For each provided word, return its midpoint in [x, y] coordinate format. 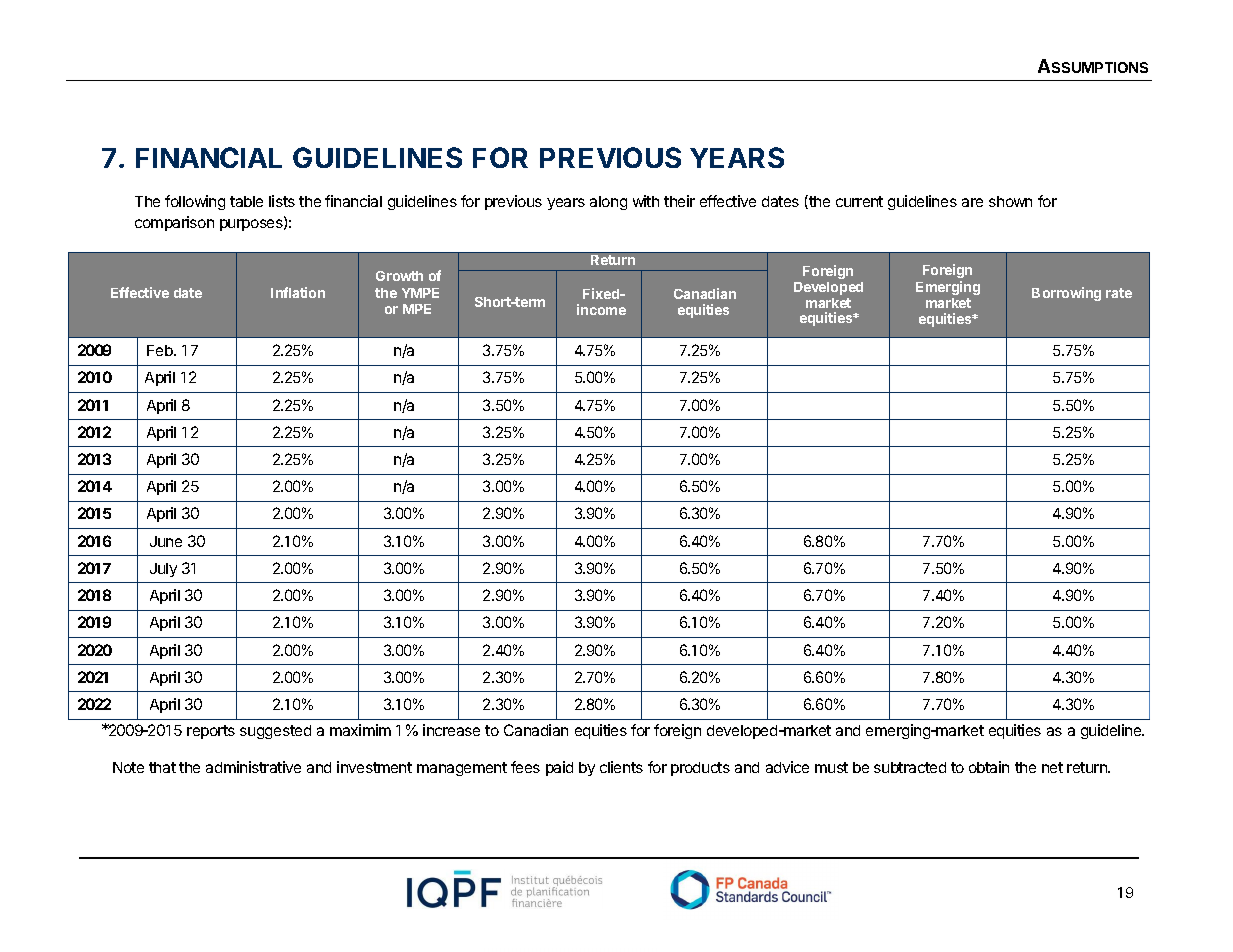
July [163, 570]
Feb [161, 350]
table [246, 201]
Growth [399, 276]
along [608, 203]
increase [451, 730]
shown [1010, 201]
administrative [253, 767]
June [166, 541]
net [1052, 767]
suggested [275, 732]
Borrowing [1066, 294]
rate [1119, 293]
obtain [989, 767]
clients [621, 767]
